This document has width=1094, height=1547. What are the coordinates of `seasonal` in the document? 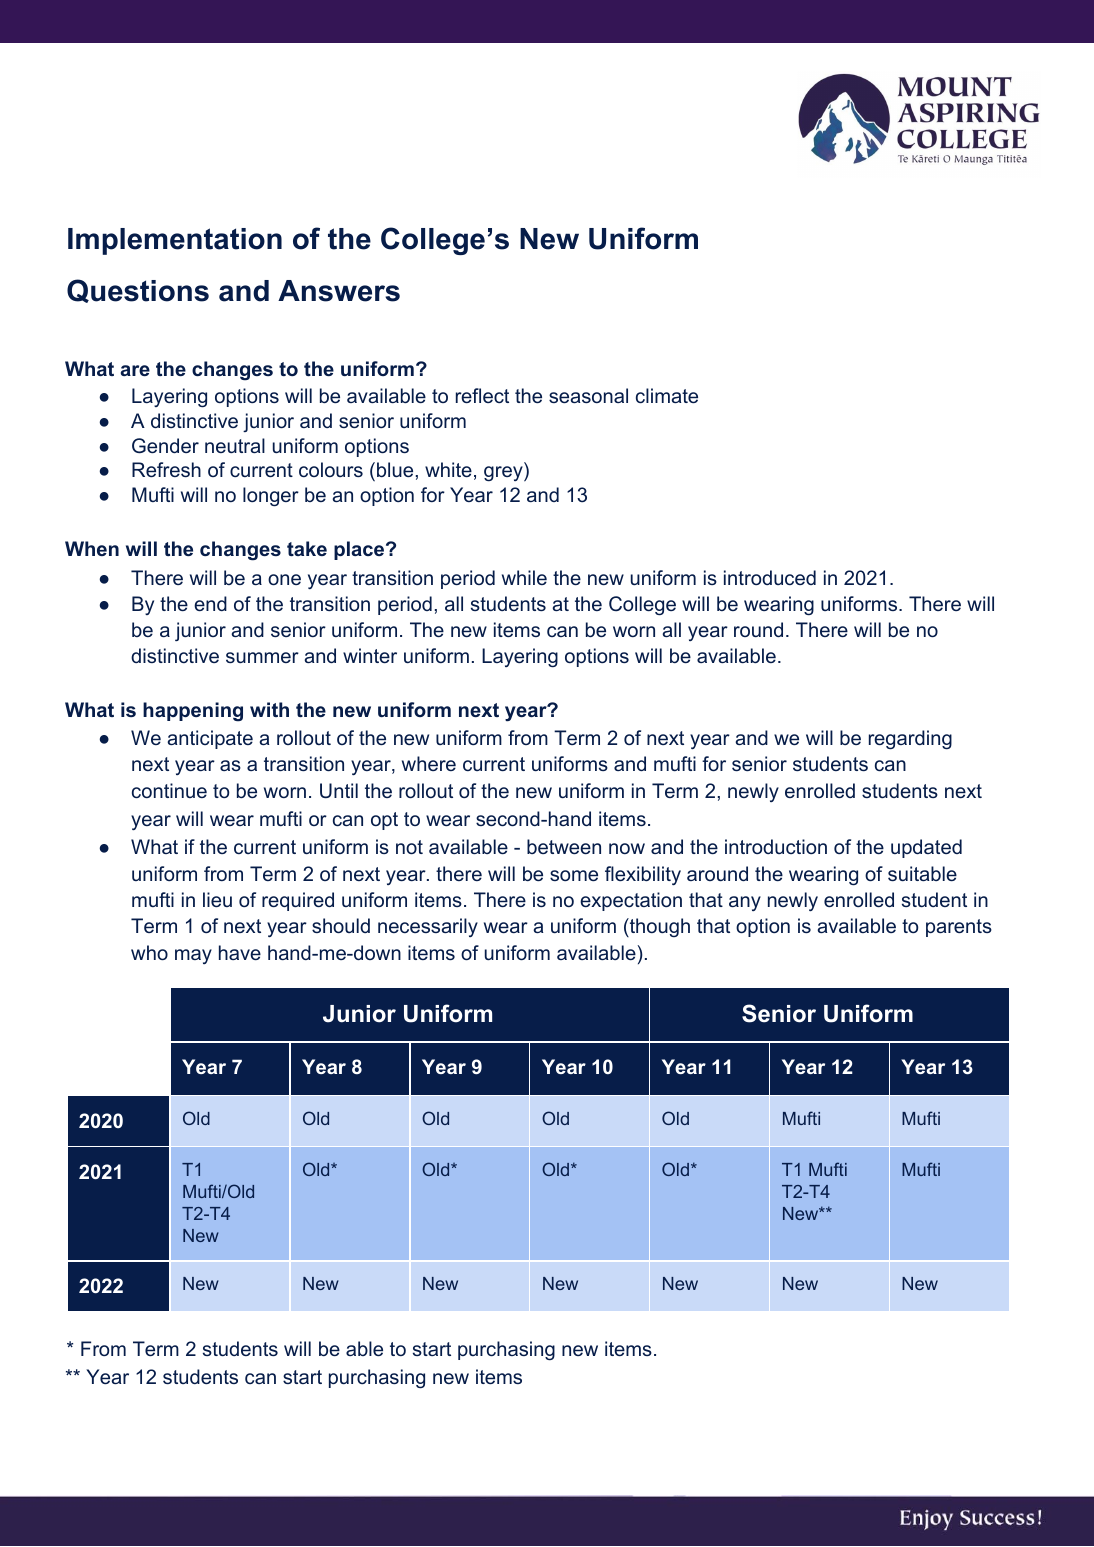 It's located at (588, 395).
